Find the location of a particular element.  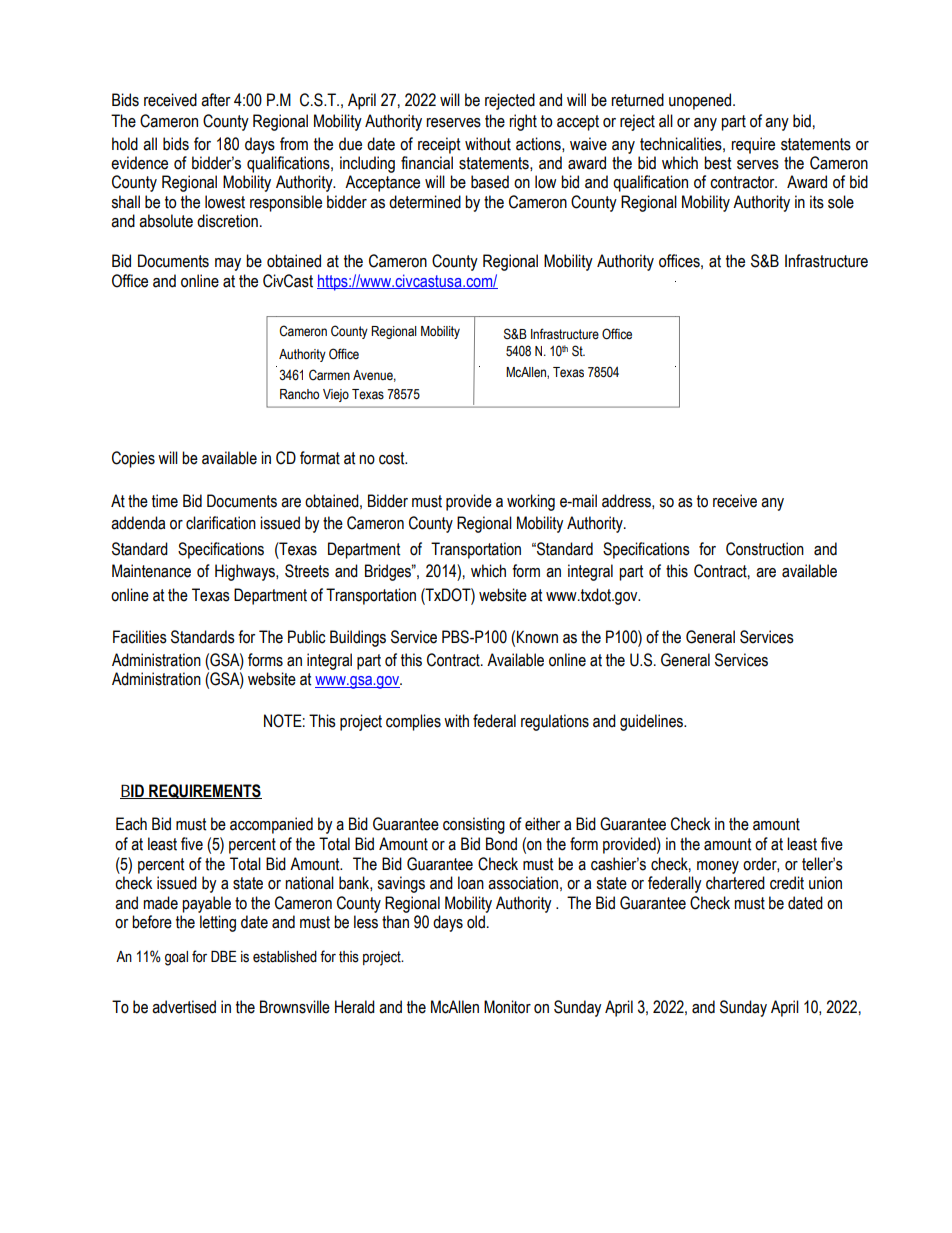

complies is located at coordinates (413, 722).
